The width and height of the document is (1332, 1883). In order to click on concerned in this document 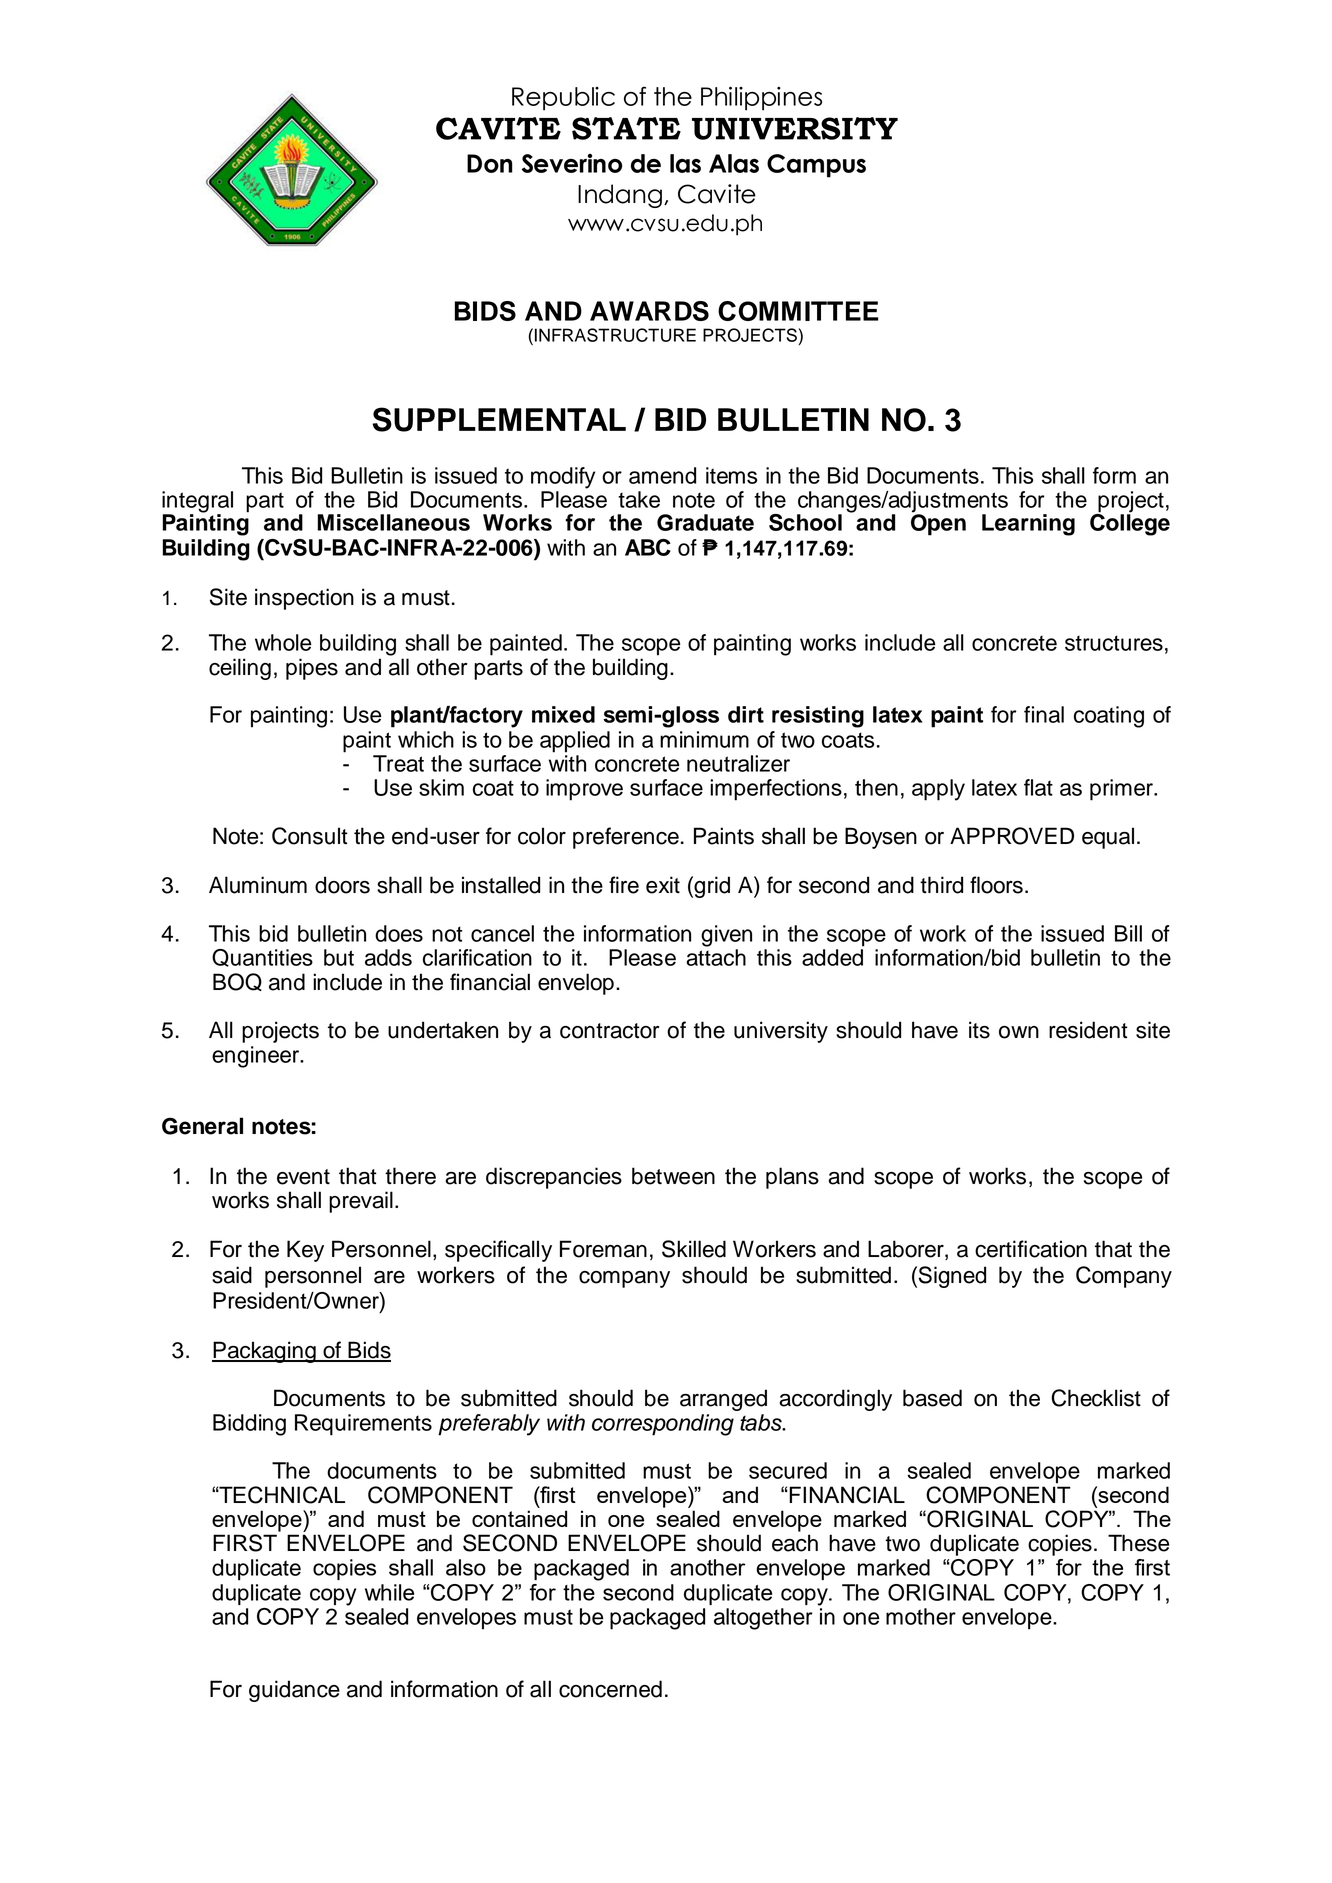, I will do `click(610, 1689)`.
